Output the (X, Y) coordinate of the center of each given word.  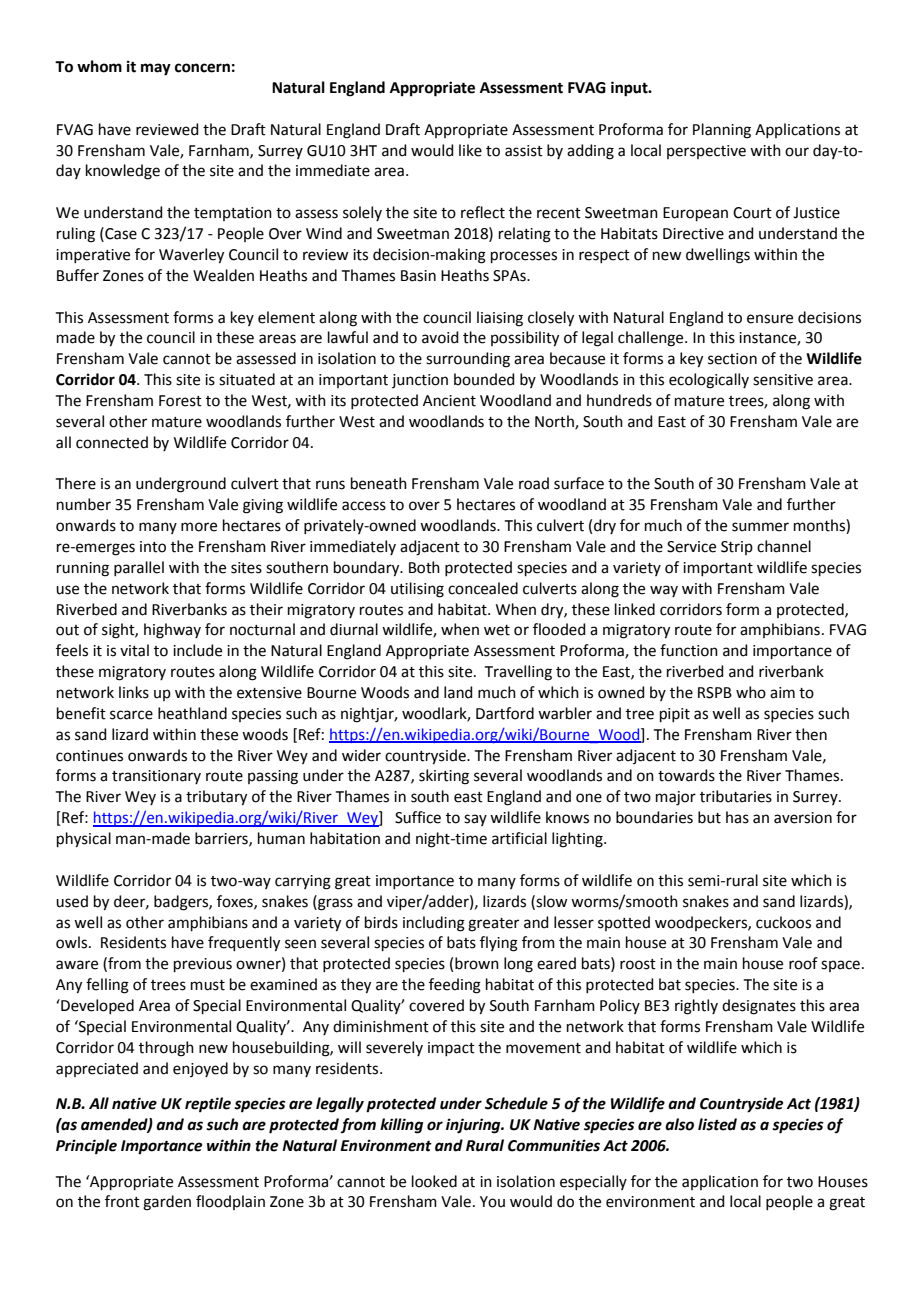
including (434, 924)
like (470, 150)
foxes (236, 902)
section (732, 359)
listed (717, 1124)
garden (167, 1203)
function (689, 650)
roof (803, 963)
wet (497, 630)
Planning (722, 131)
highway (172, 631)
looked (434, 1181)
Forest (180, 401)
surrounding (468, 360)
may (156, 69)
